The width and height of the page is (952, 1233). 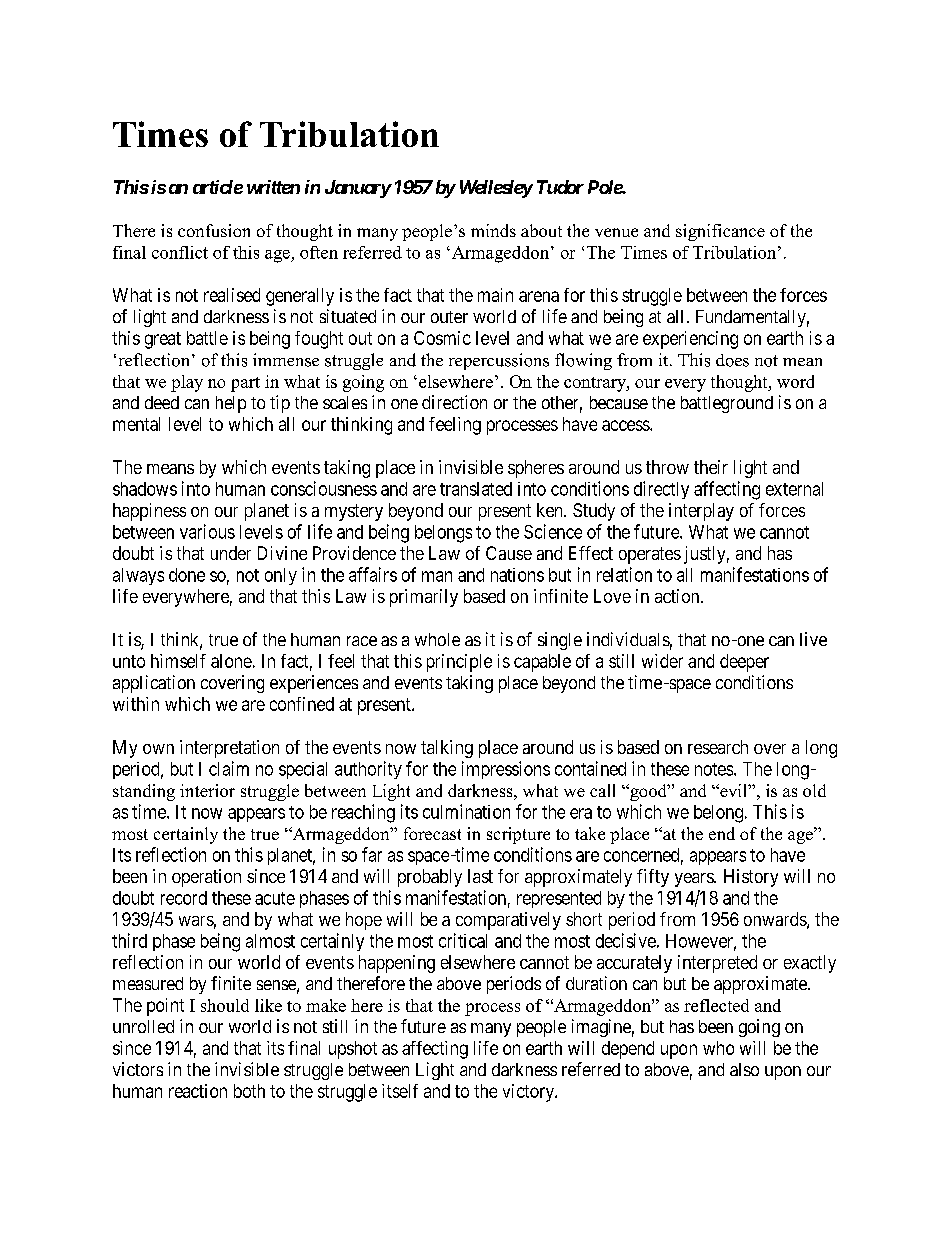 What do you see at coordinates (493, 230) in the page?
I see `minds` at bounding box center [493, 230].
